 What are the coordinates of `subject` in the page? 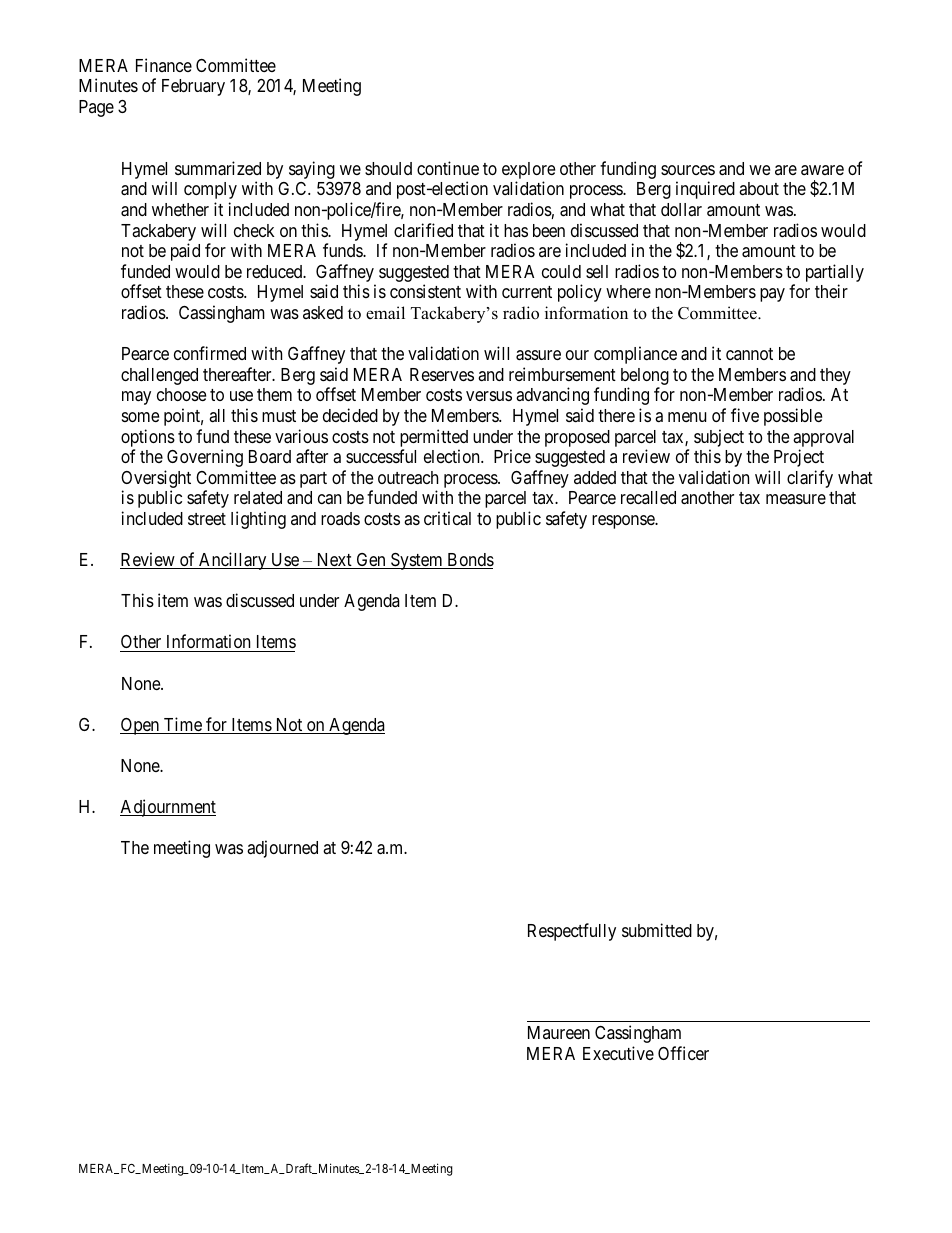 It's located at (719, 438).
